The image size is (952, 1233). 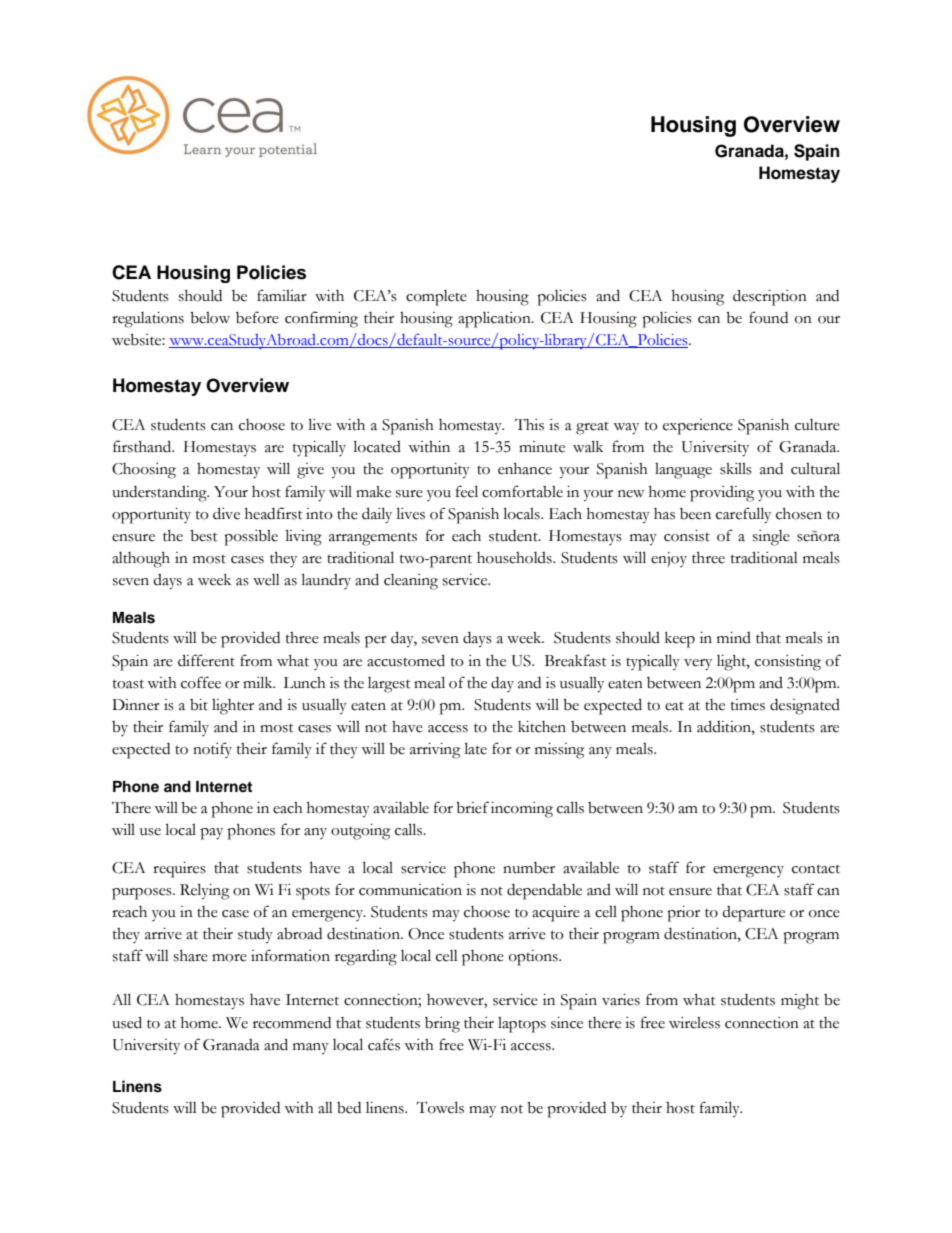 What do you see at coordinates (467, 491) in the screenshot?
I see `feel` at bounding box center [467, 491].
